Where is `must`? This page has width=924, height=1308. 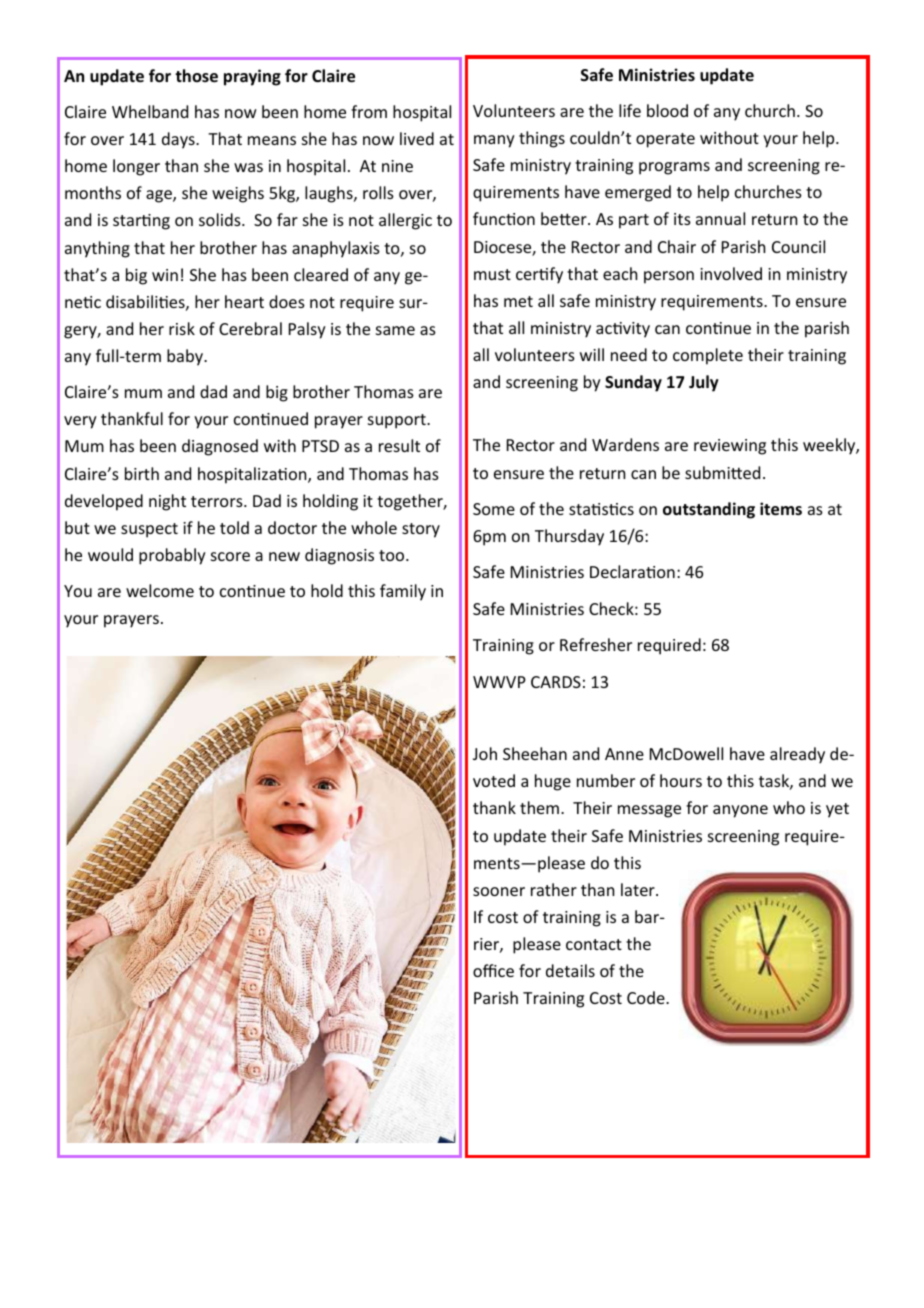
must is located at coordinates (492, 274).
